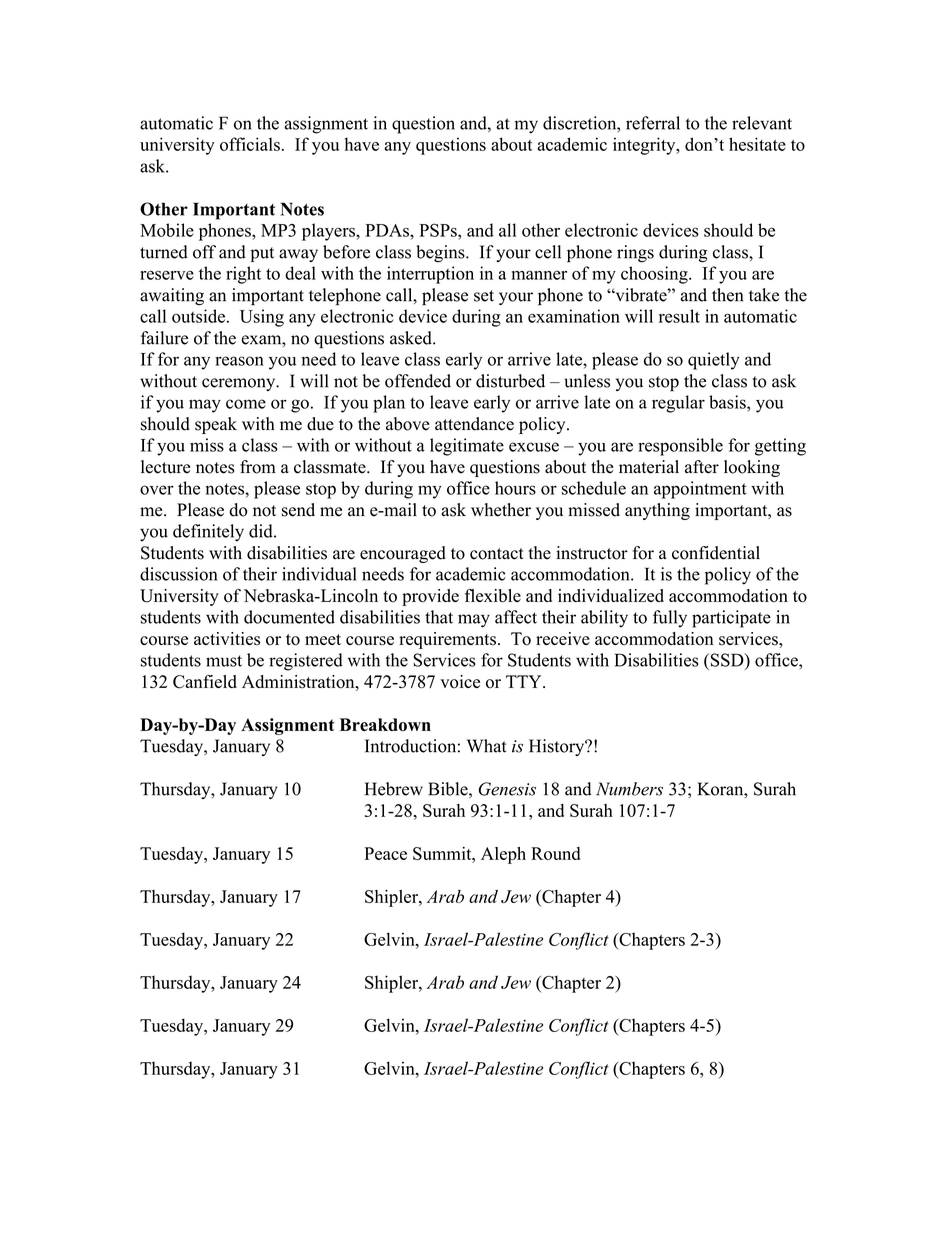 This screenshot has height=1233, width=952. Describe the element at coordinates (503, 855) in the screenshot. I see `Aleph` at that location.
